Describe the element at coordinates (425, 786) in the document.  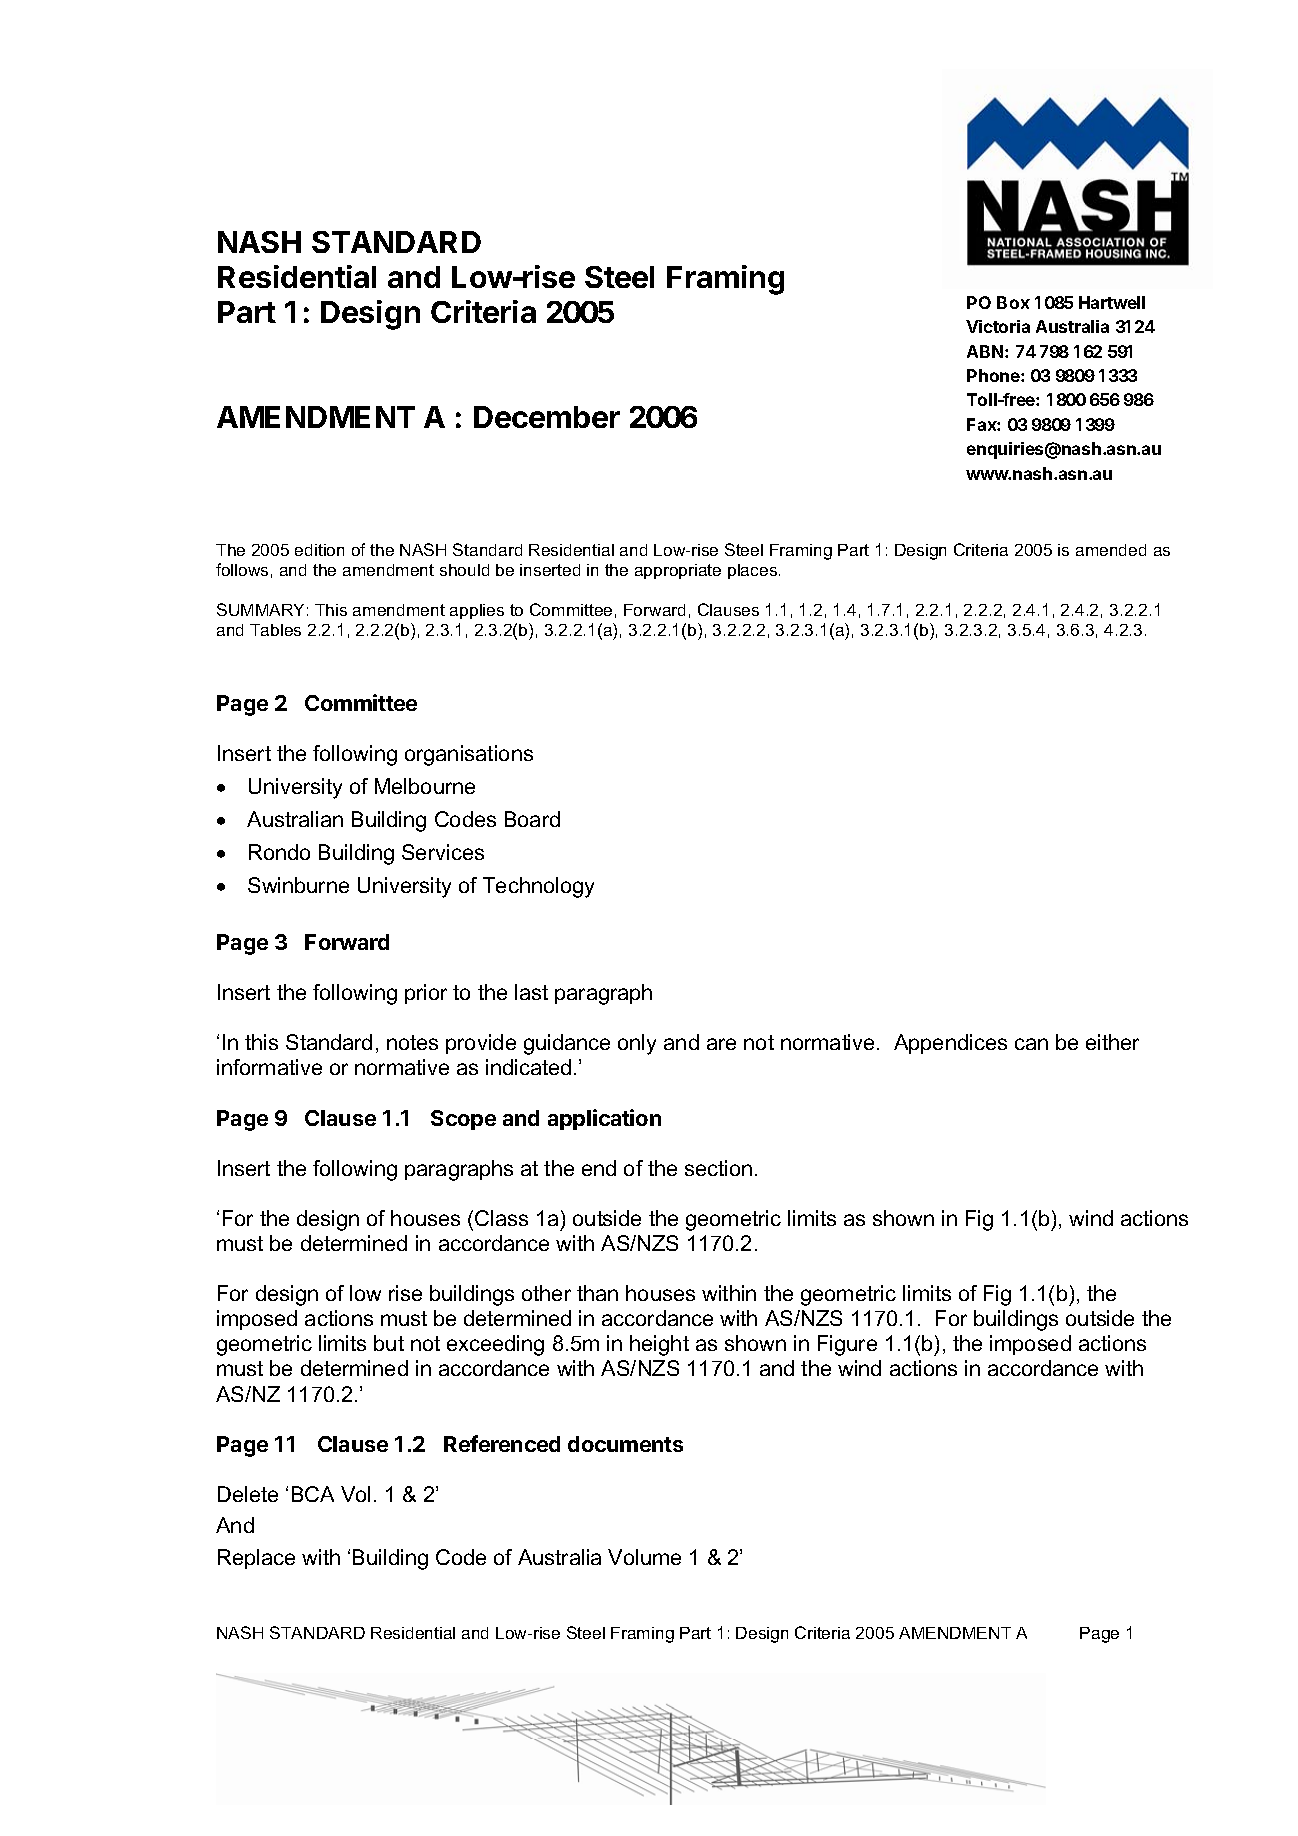
I see `Melbourne` at that location.
